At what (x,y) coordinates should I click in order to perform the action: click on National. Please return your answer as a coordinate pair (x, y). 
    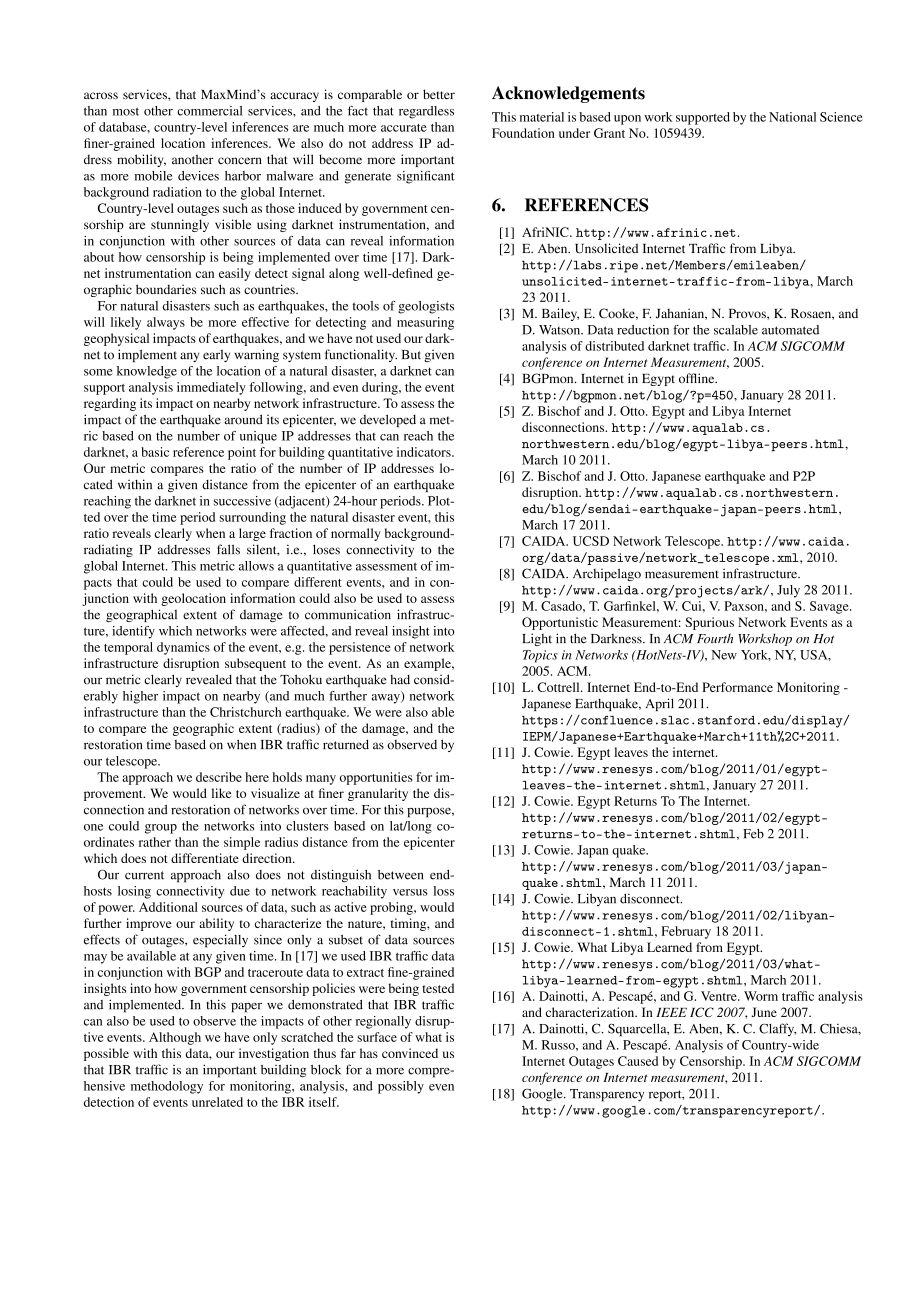
    Looking at the image, I should click on (792, 117).
